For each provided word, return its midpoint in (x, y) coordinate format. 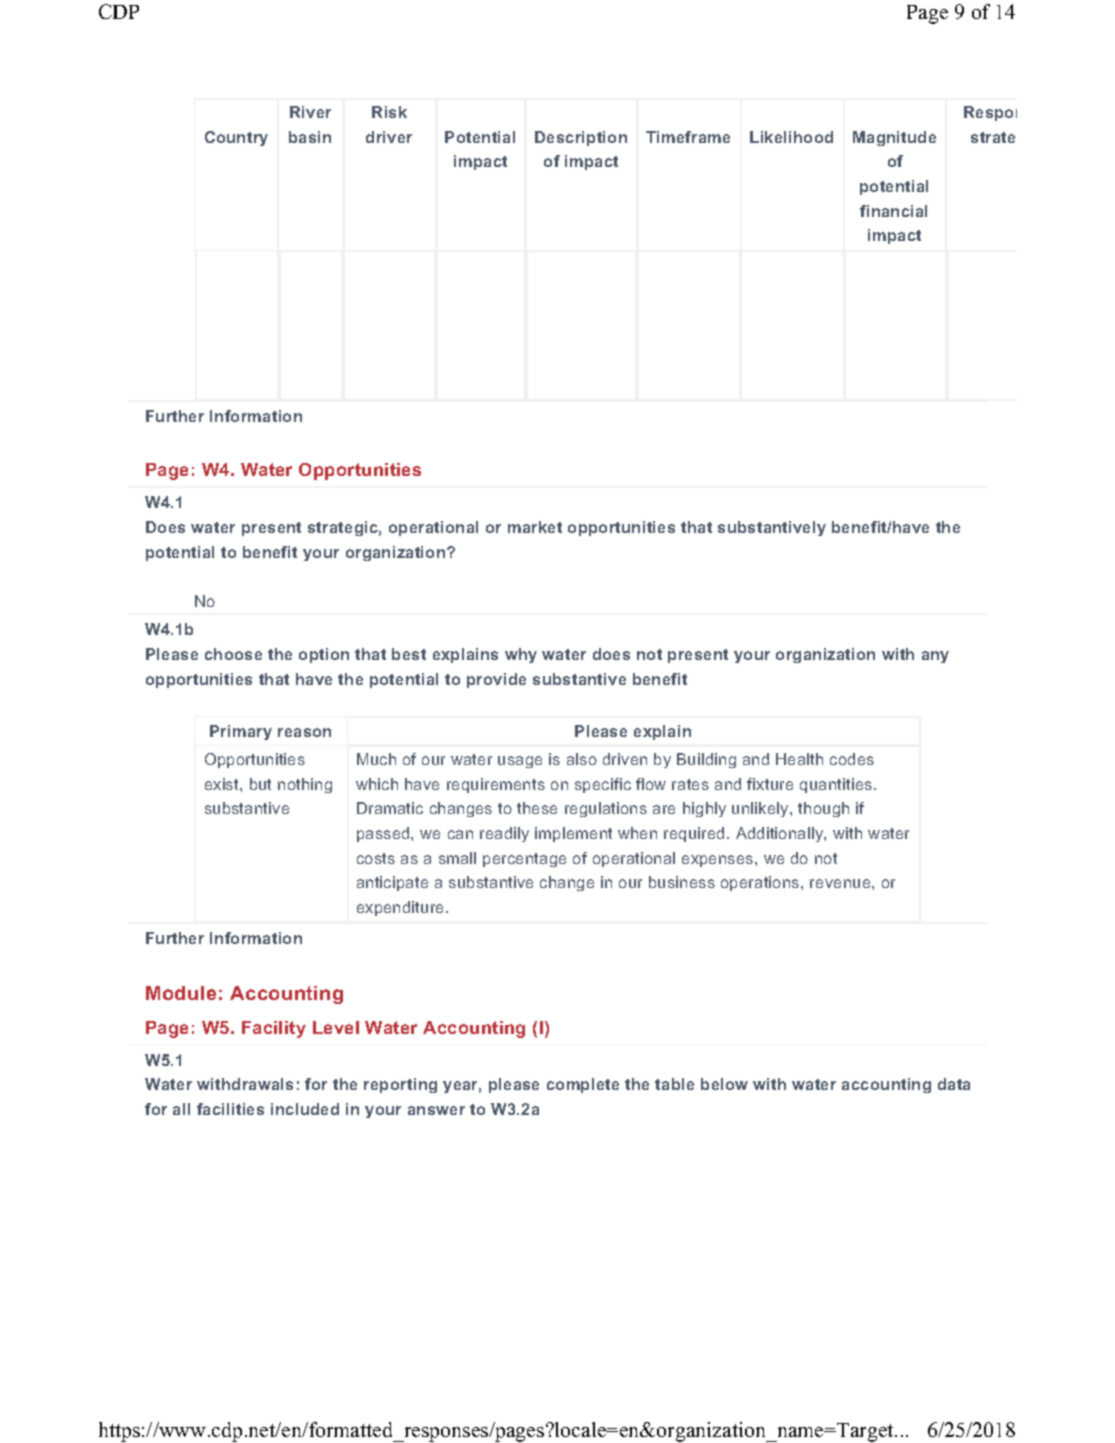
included (305, 1109)
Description (581, 138)
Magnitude (894, 138)
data (954, 1084)
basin (310, 137)
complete (583, 1085)
